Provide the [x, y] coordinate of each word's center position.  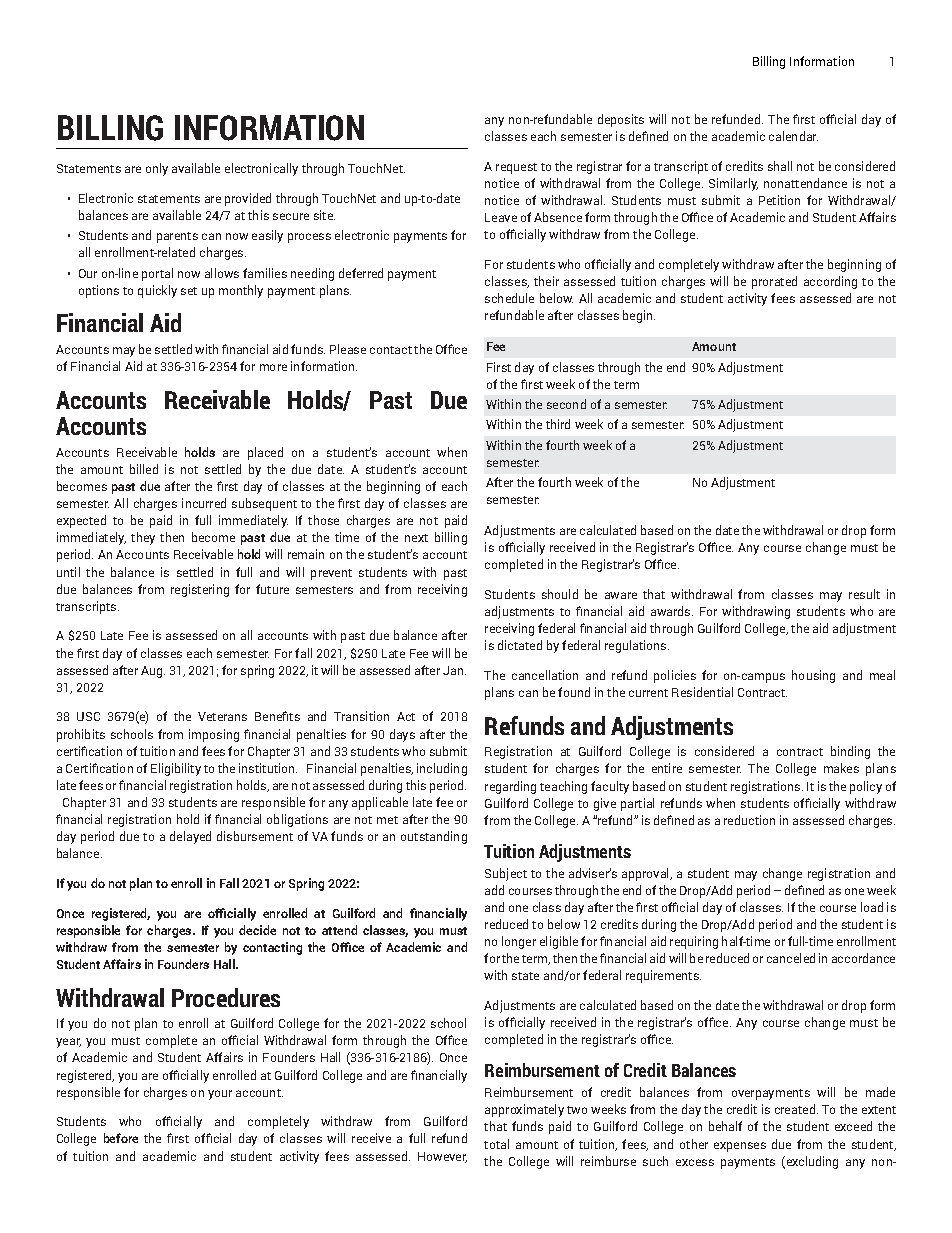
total [496, 1144]
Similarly [733, 184]
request [516, 168]
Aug [151, 672]
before [121, 1138]
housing [813, 676]
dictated [520, 645]
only [157, 169]
